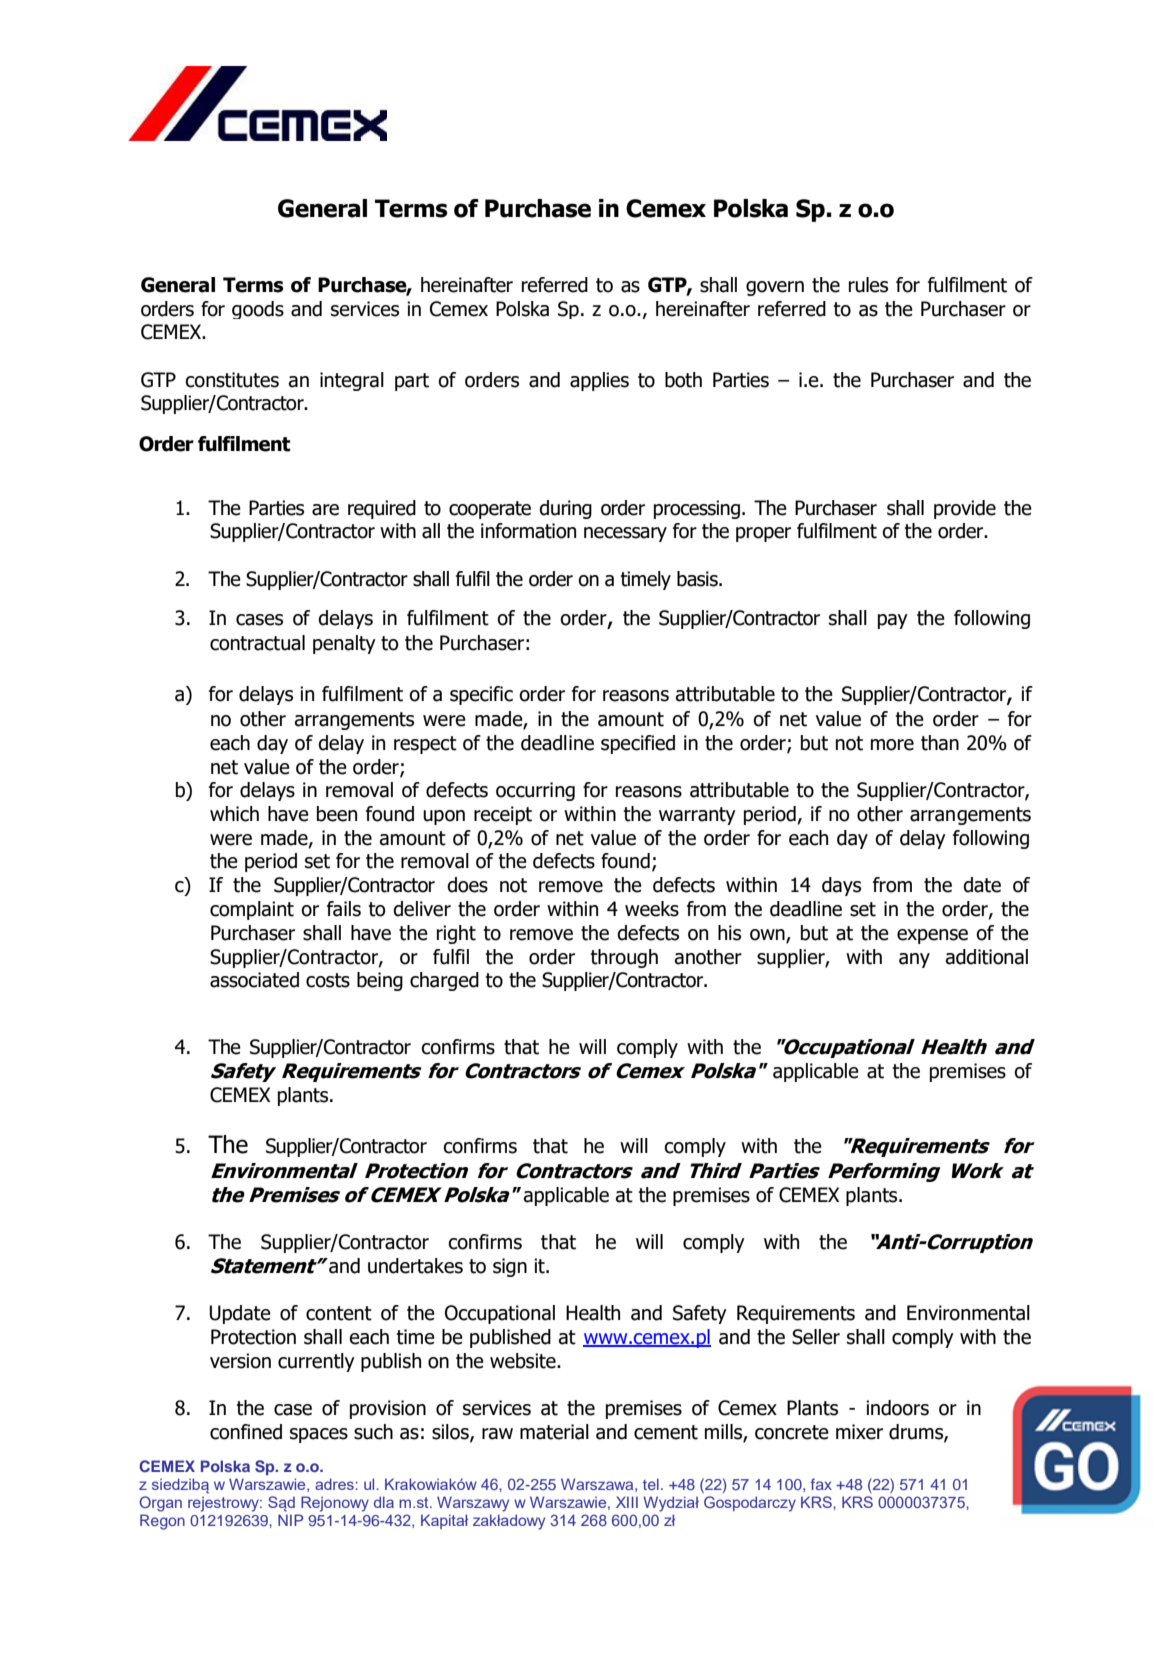 The image size is (1171, 1656). I want to click on goods, so click(258, 310).
